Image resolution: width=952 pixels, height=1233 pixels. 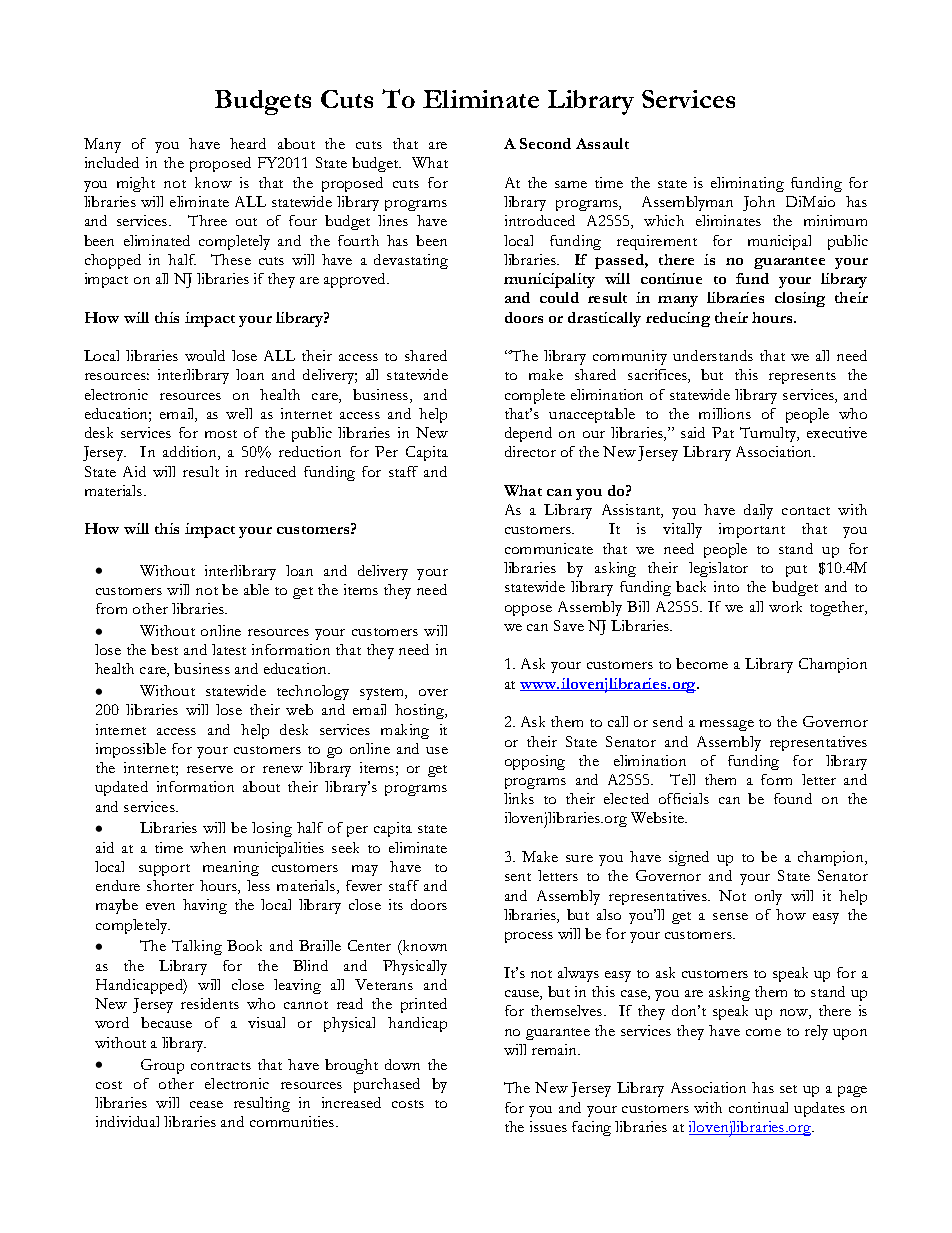 I want to click on oppose, so click(x=528, y=610).
